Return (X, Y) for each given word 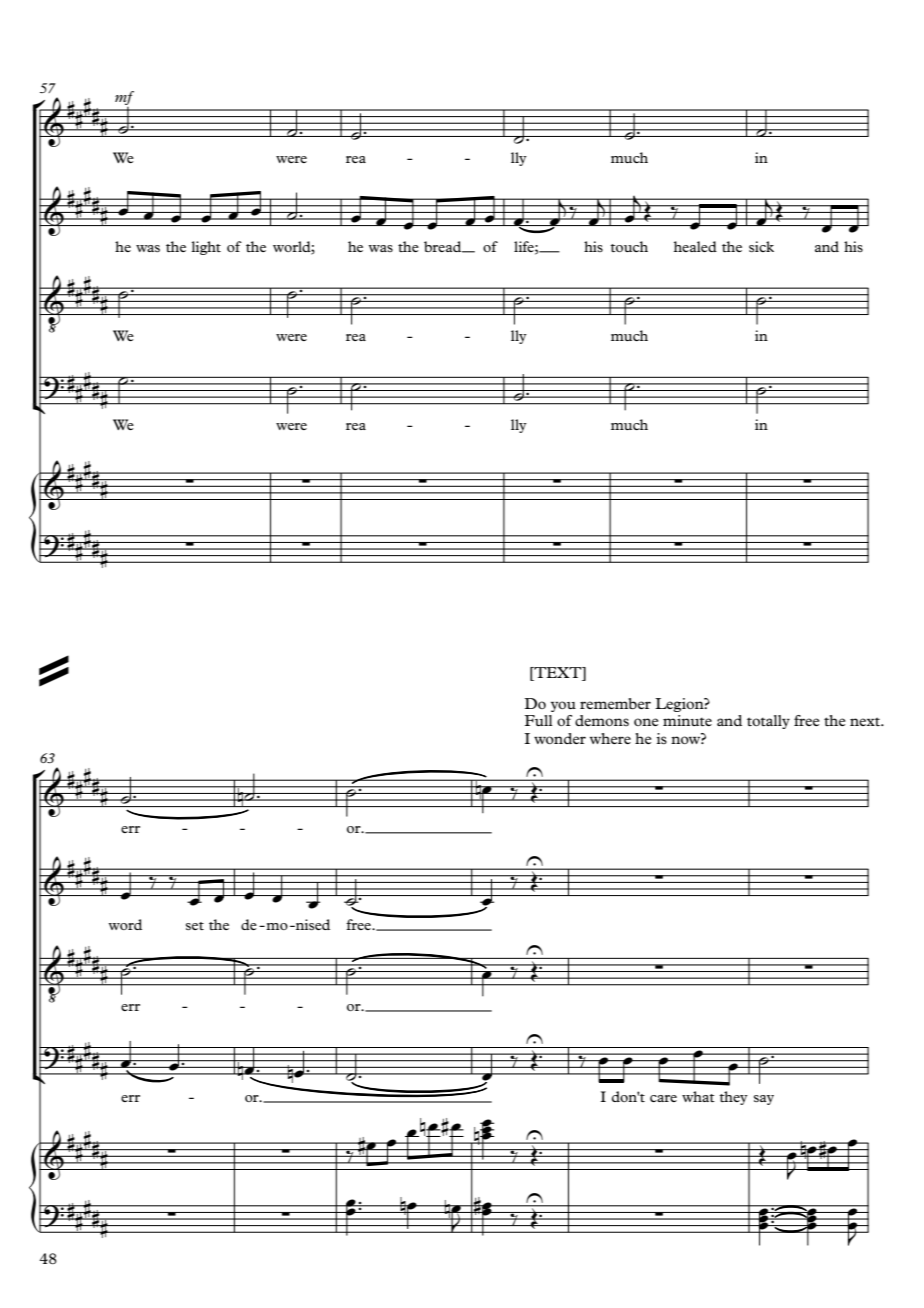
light (206, 248)
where (610, 738)
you (563, 706)
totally (768, 722)
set (195, 926)
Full (538, 720)
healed (695, 246)
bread (444, 247)
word (125, 924)
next (866, 721)
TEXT (558, 672)
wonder (560, 738)
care (663, 1098)
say (764, 1100)
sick (761, 246)
